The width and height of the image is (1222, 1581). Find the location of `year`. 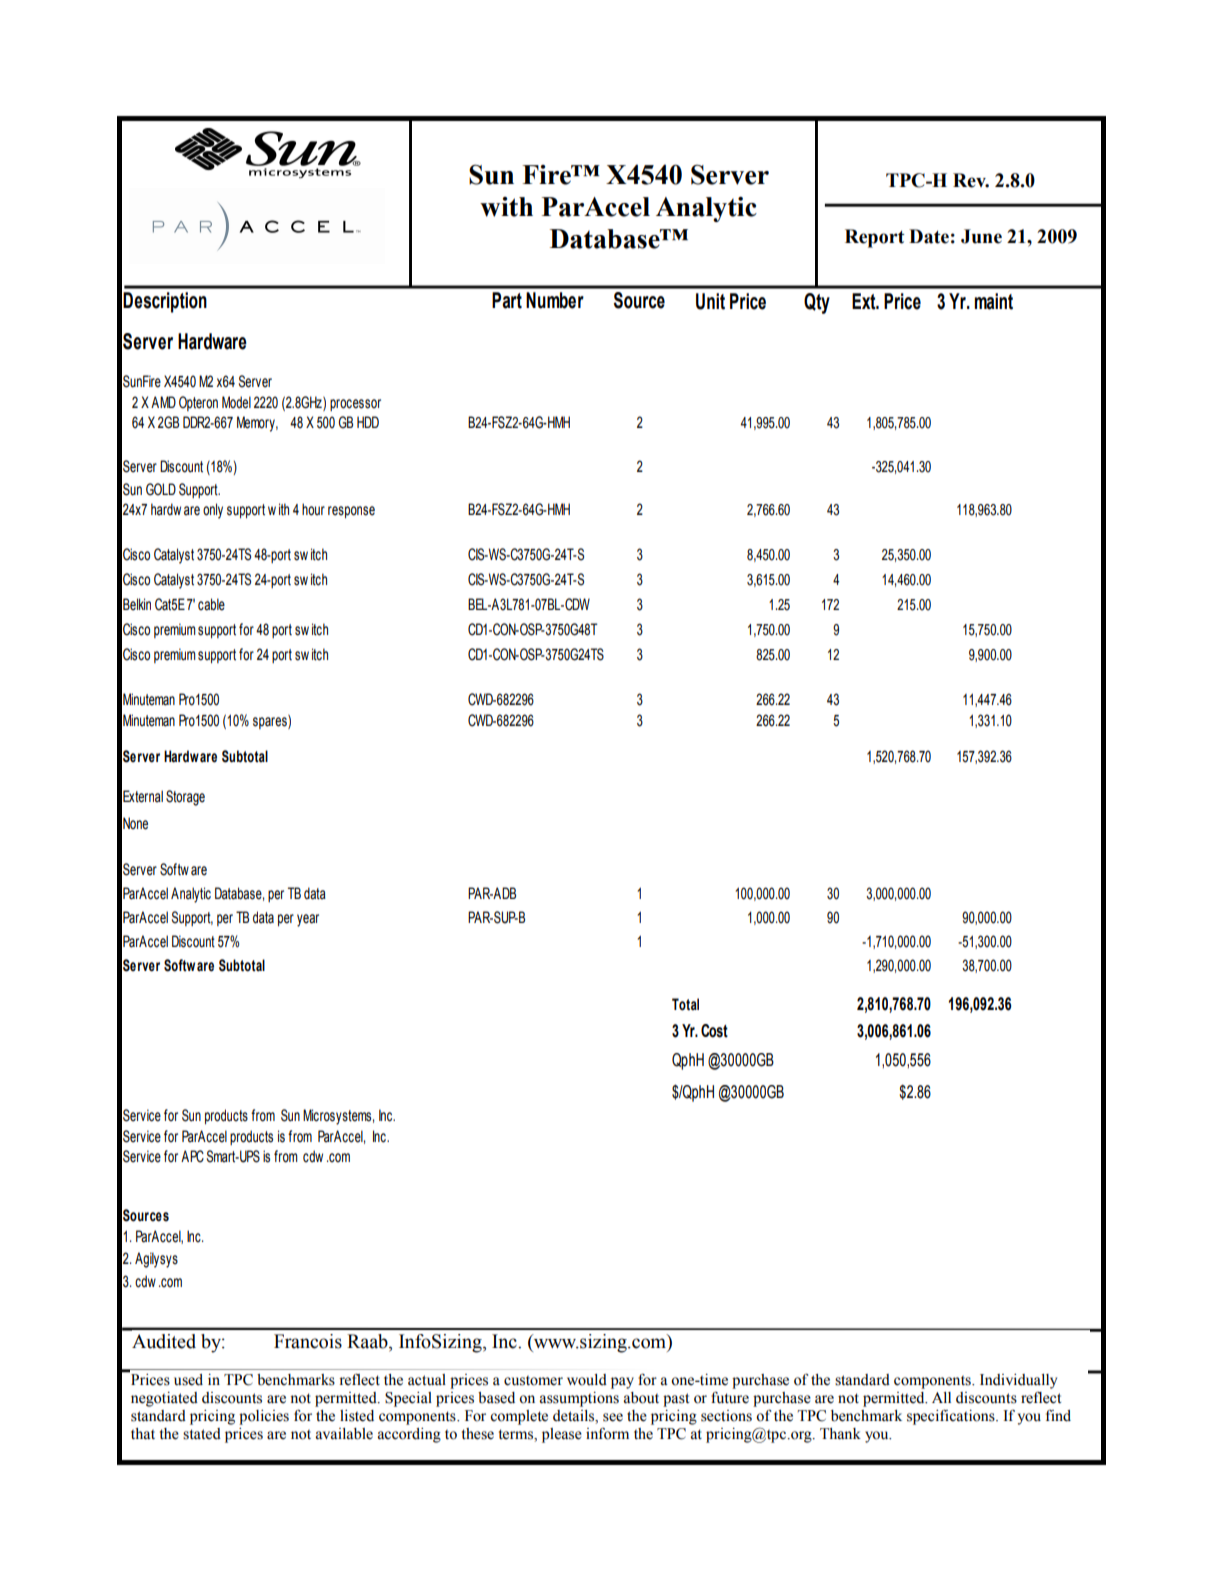

year is located at coordinates (308, 920).
